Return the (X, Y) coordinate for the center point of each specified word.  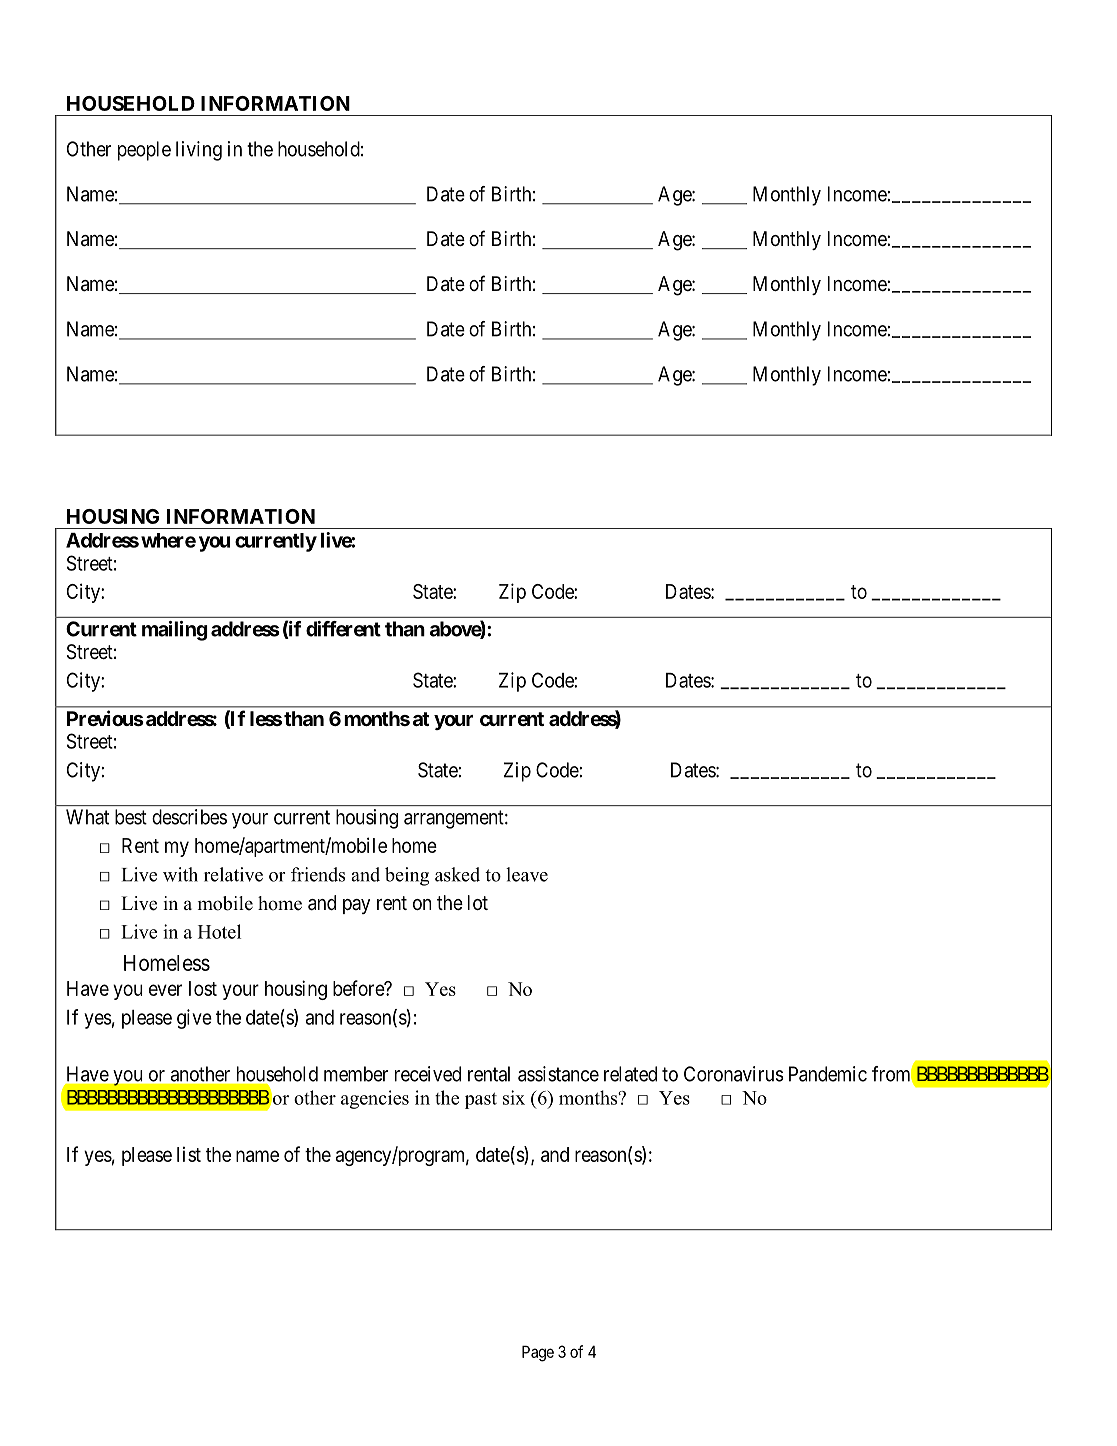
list (189, 1154)
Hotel (219, 931)
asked (457, 874)
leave (527, 874)
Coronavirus (734, 1074)
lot (478, 902)
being (407, 876)
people (144, 151)
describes (189, 817)
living (199, 151)
